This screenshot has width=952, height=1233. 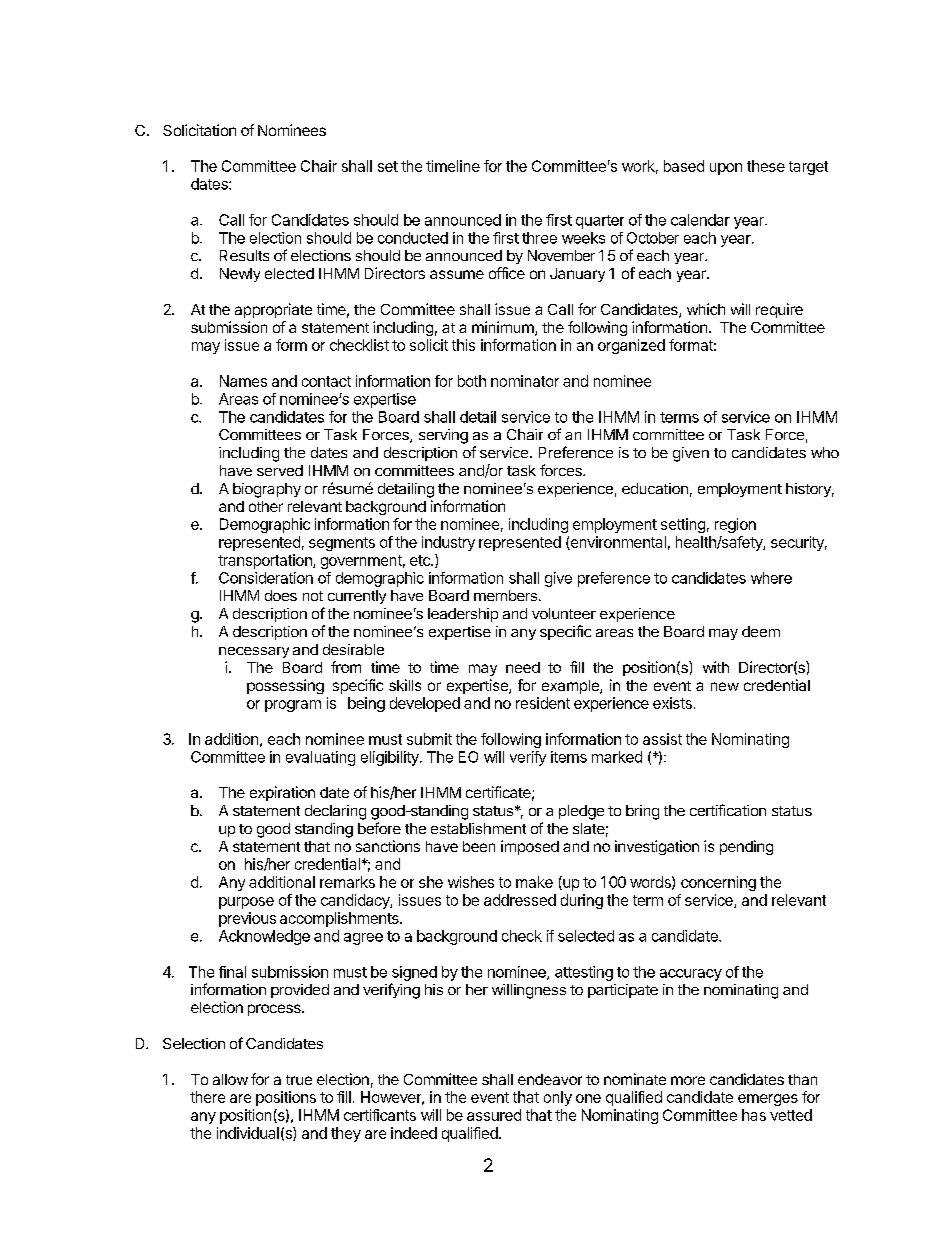 I want to click on concerning, so click(x=718, y=883).
